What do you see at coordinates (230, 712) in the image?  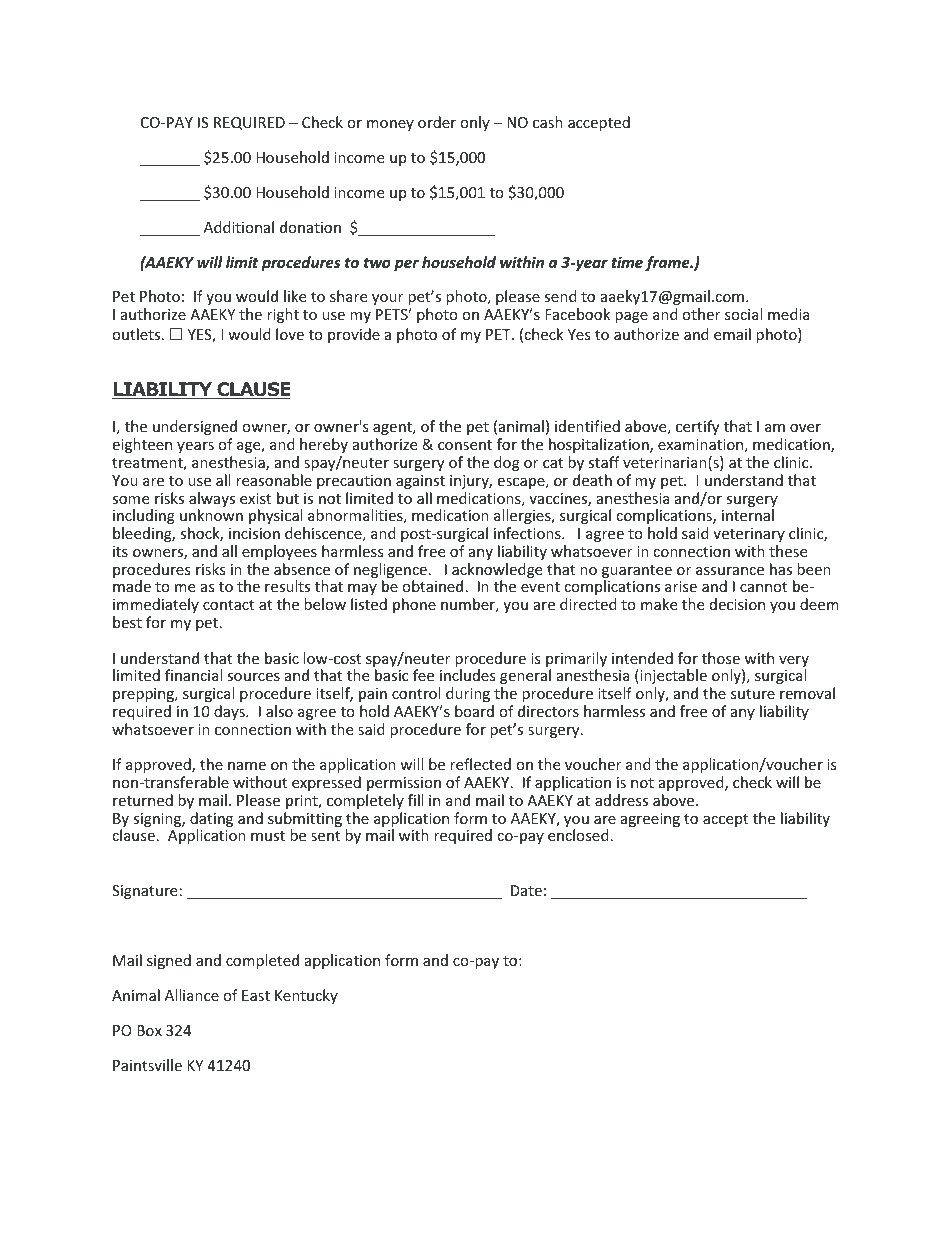 I see `days` at bounding box center [230, 712].
